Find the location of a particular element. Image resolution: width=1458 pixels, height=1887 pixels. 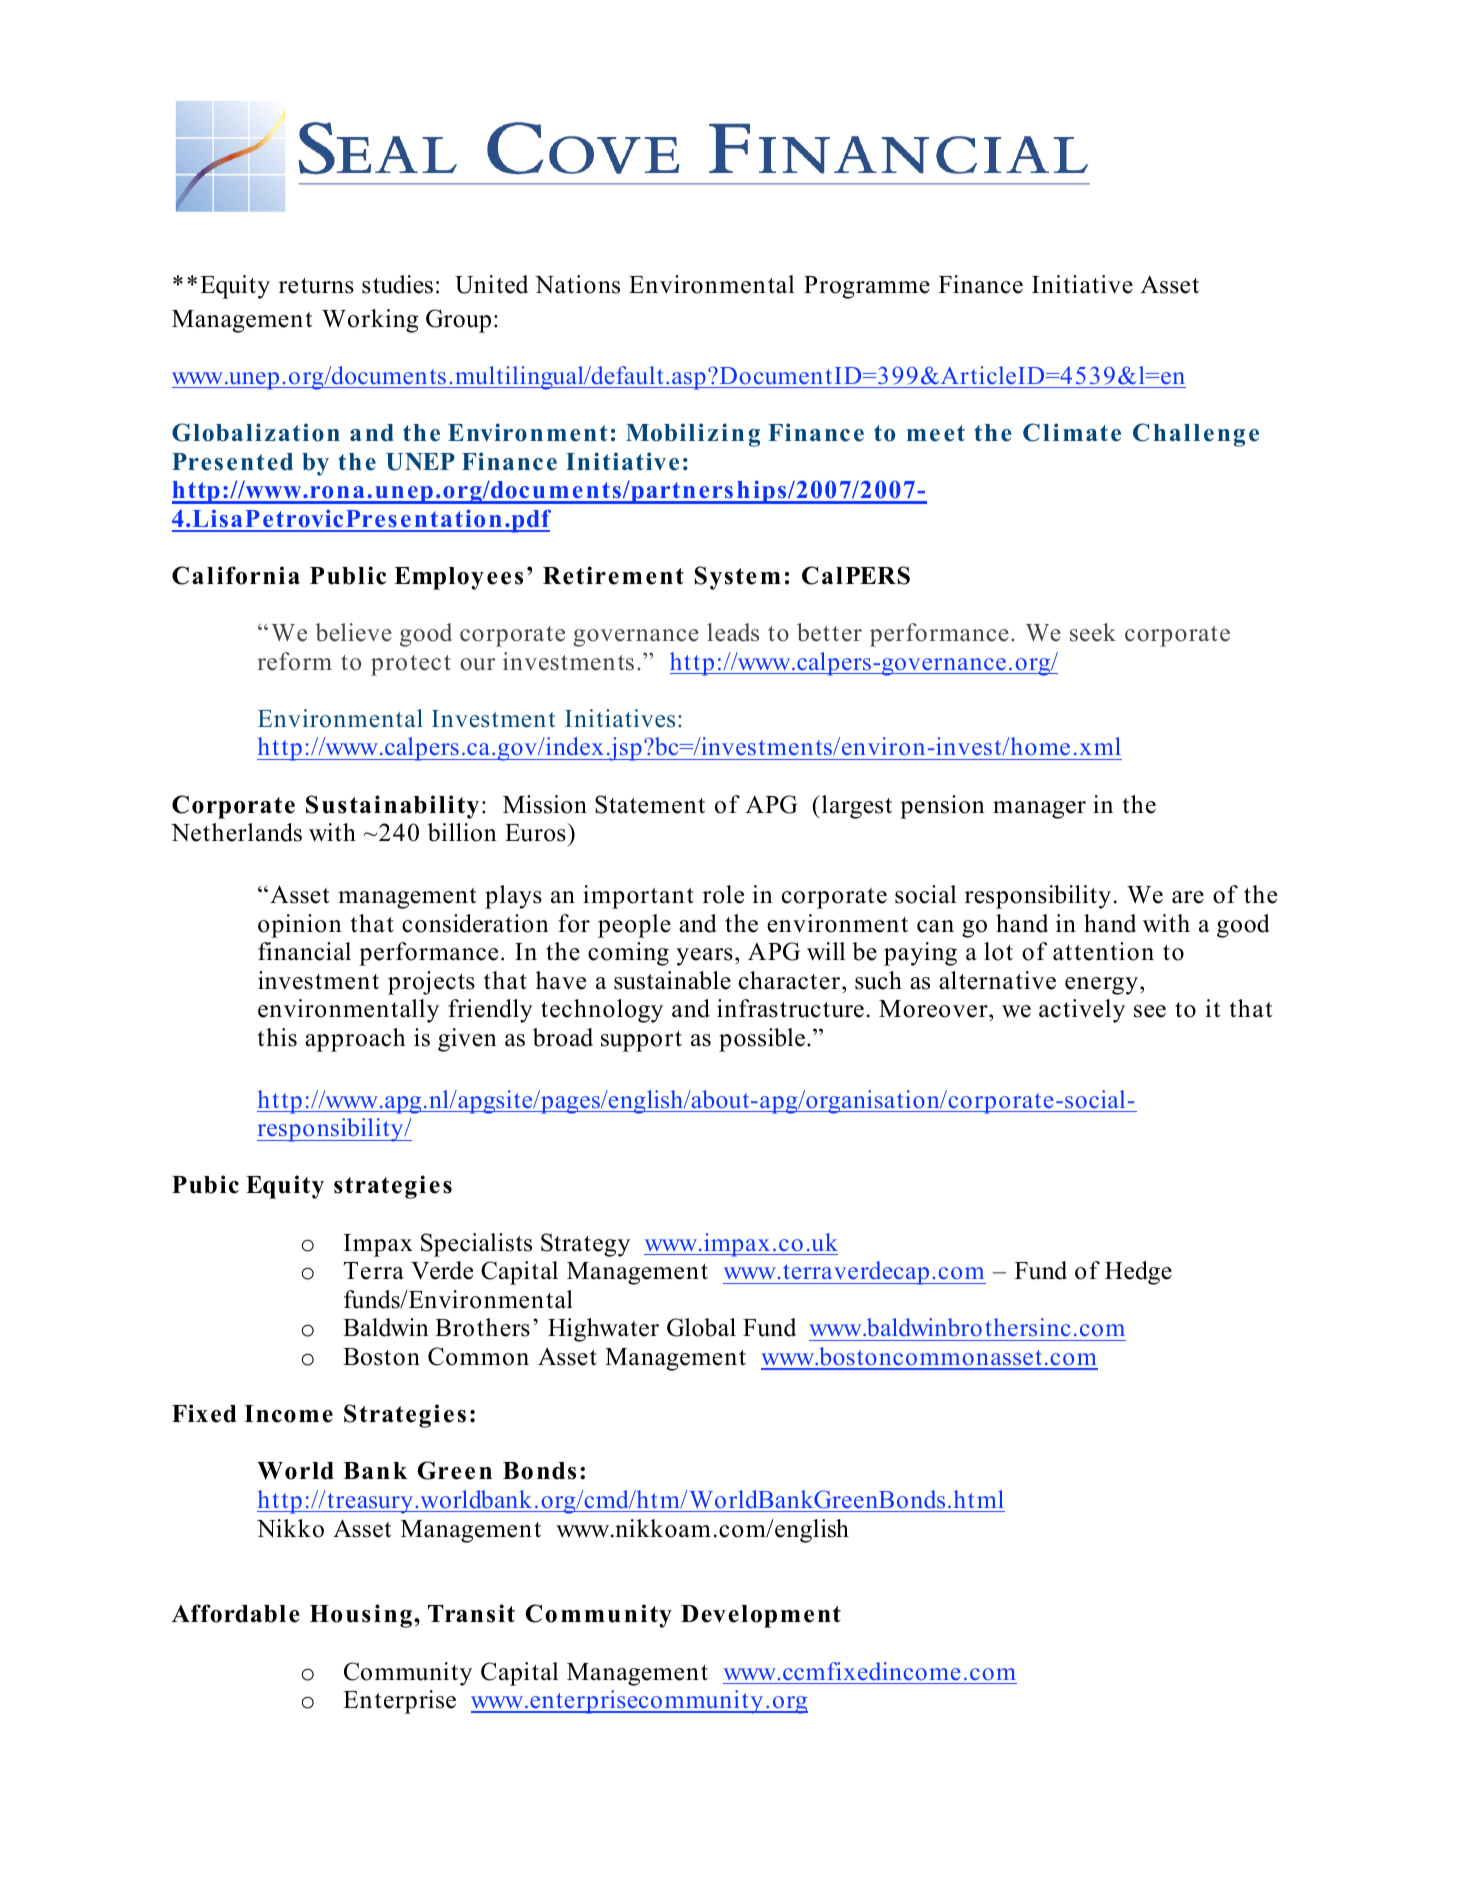

reform is located at coordinates (294, 661).
